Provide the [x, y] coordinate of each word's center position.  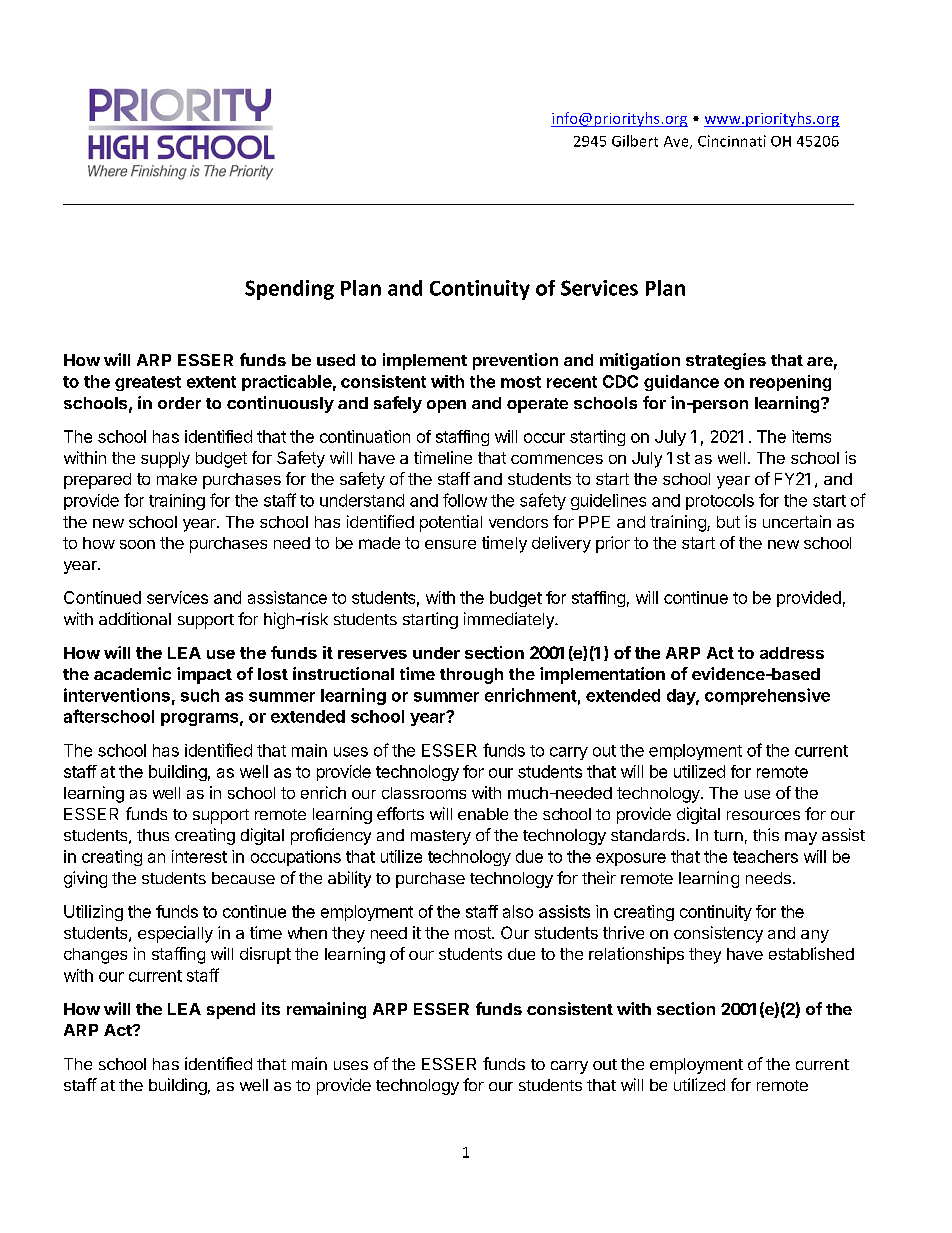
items [811, 436]
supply [165, 460]
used [336, 360]
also [518, 911]
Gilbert [635, 141]
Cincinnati [732, 141]
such [200, 695]
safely [398, 404]
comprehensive [767, 696]
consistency [718, 934]
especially [175, 934]
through [471, 676]
